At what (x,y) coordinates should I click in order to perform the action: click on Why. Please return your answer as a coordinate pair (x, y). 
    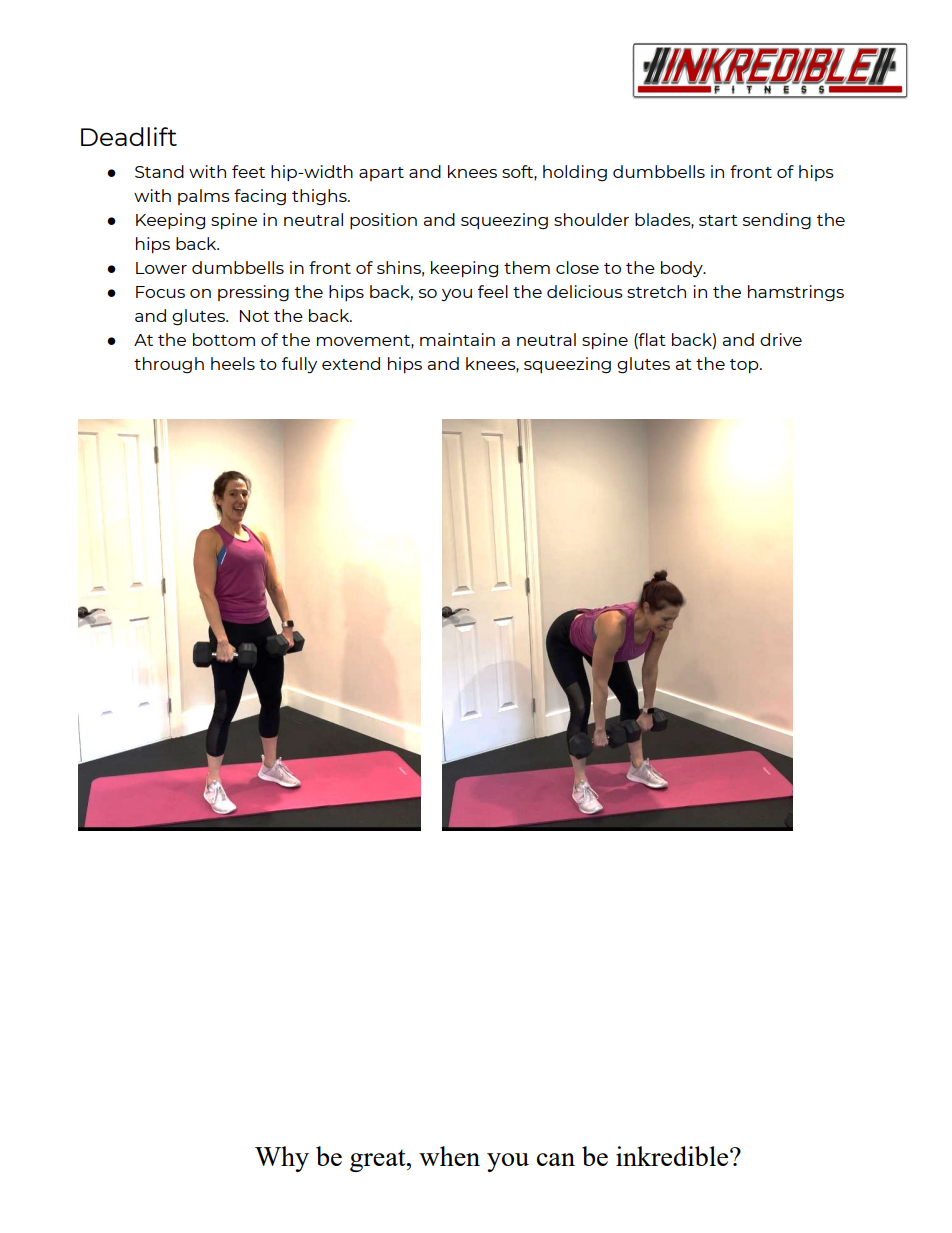
    Looking at the image, I should click on (282, 1159).
